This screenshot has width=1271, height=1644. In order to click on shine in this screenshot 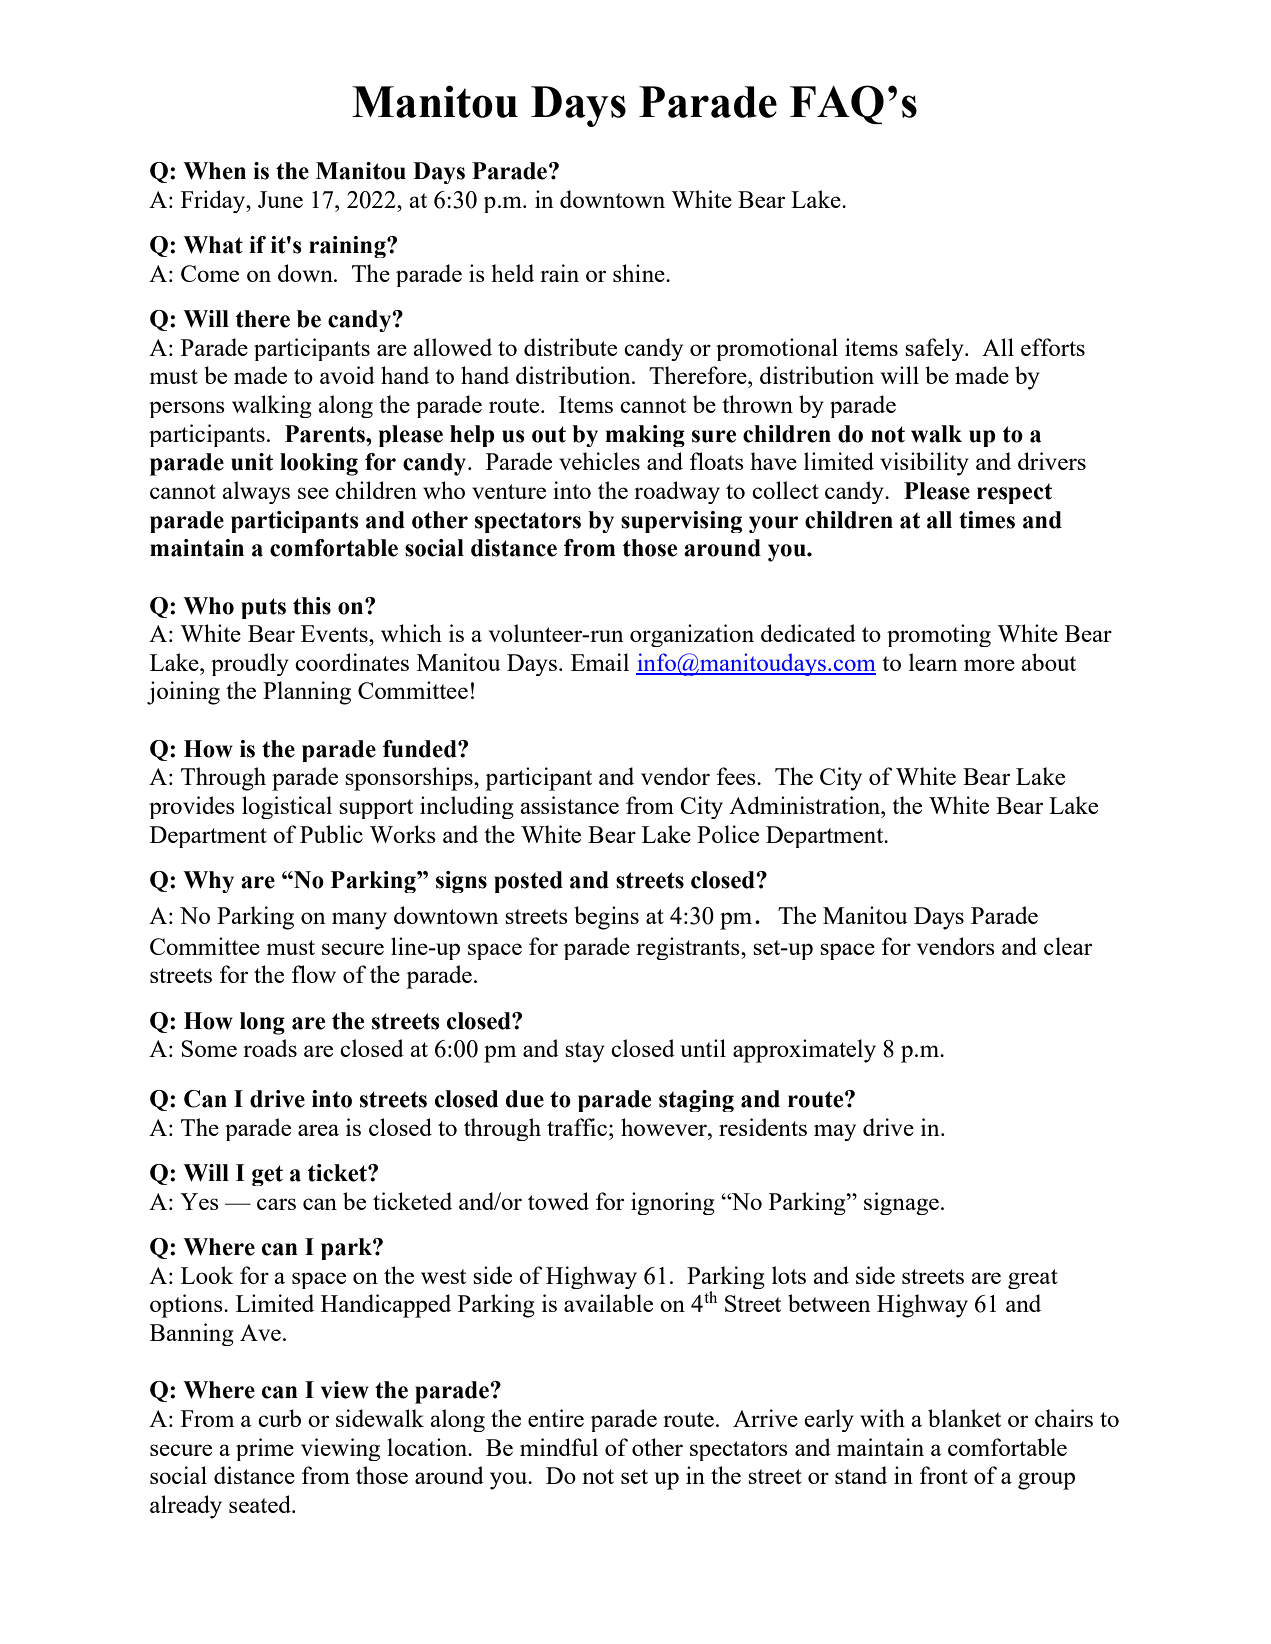, I will do `click(640, 273)`.
